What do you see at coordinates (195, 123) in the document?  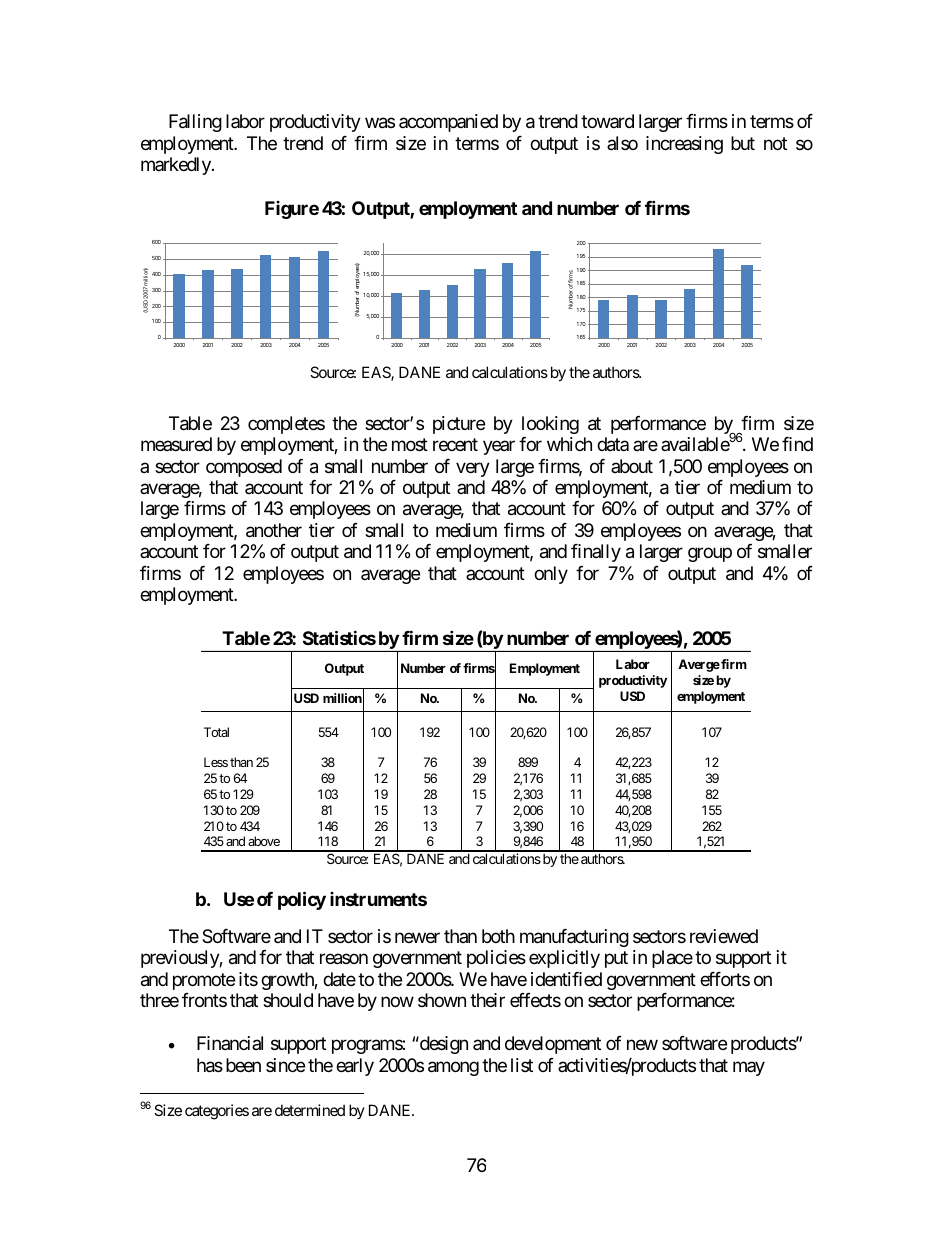 I see `Falling` at bounding box center [195, 123].
